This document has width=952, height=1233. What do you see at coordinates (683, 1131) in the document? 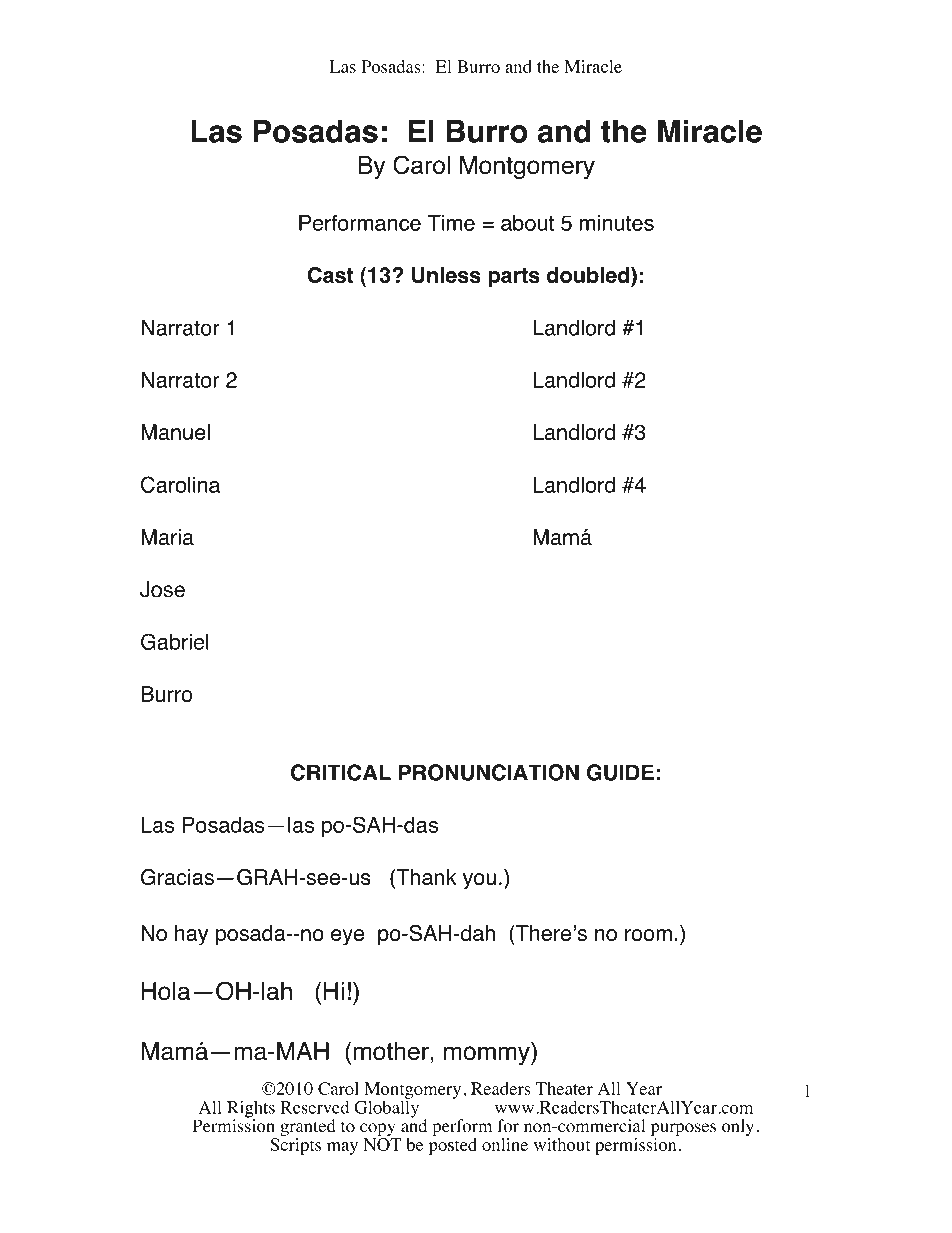
I see `purposes` at bounding box center [683, 1131].
